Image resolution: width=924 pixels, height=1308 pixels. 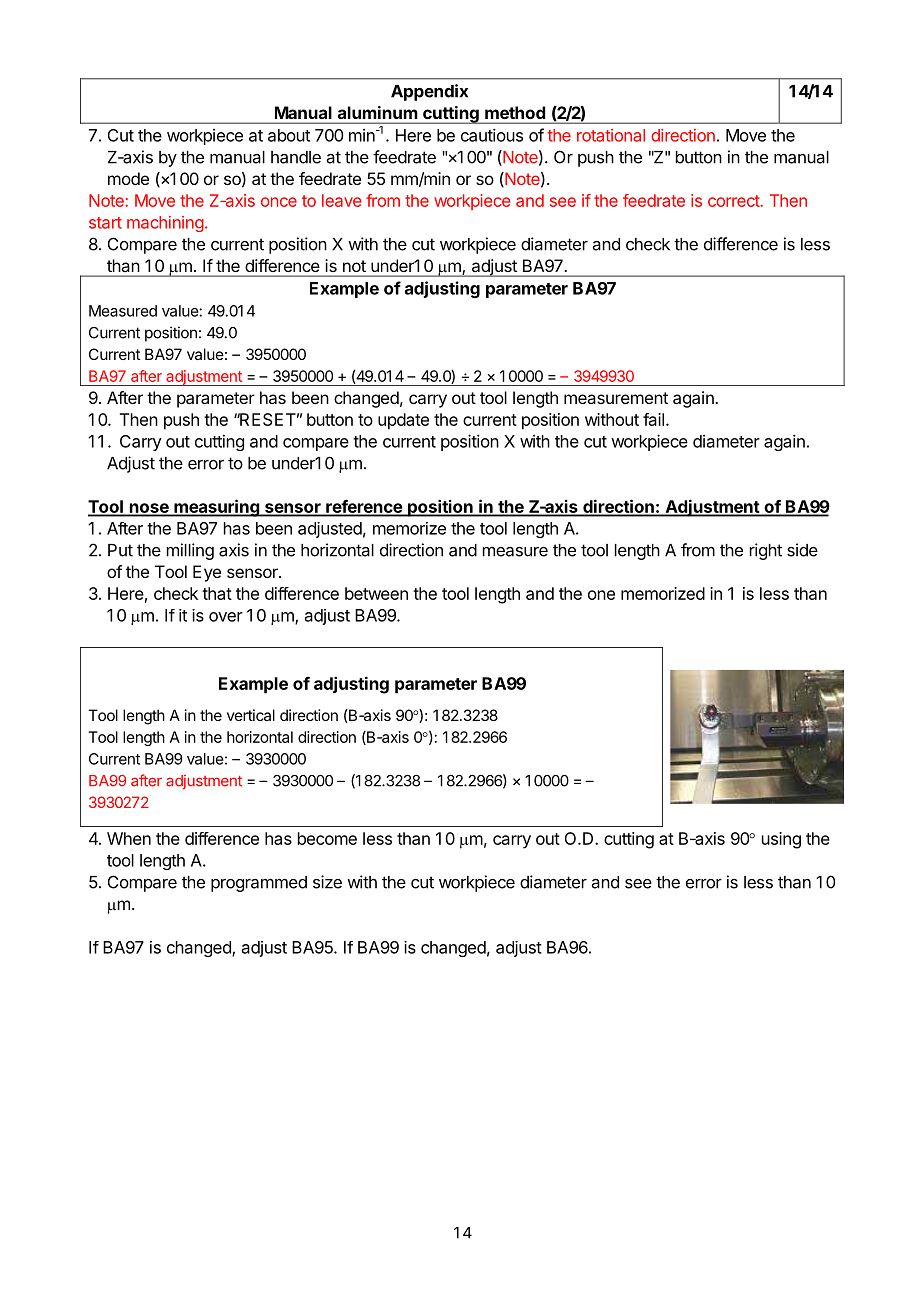 What do you see at coordinates (129, 838) in the page?
I see `When` at bounding box center [129, 838].
